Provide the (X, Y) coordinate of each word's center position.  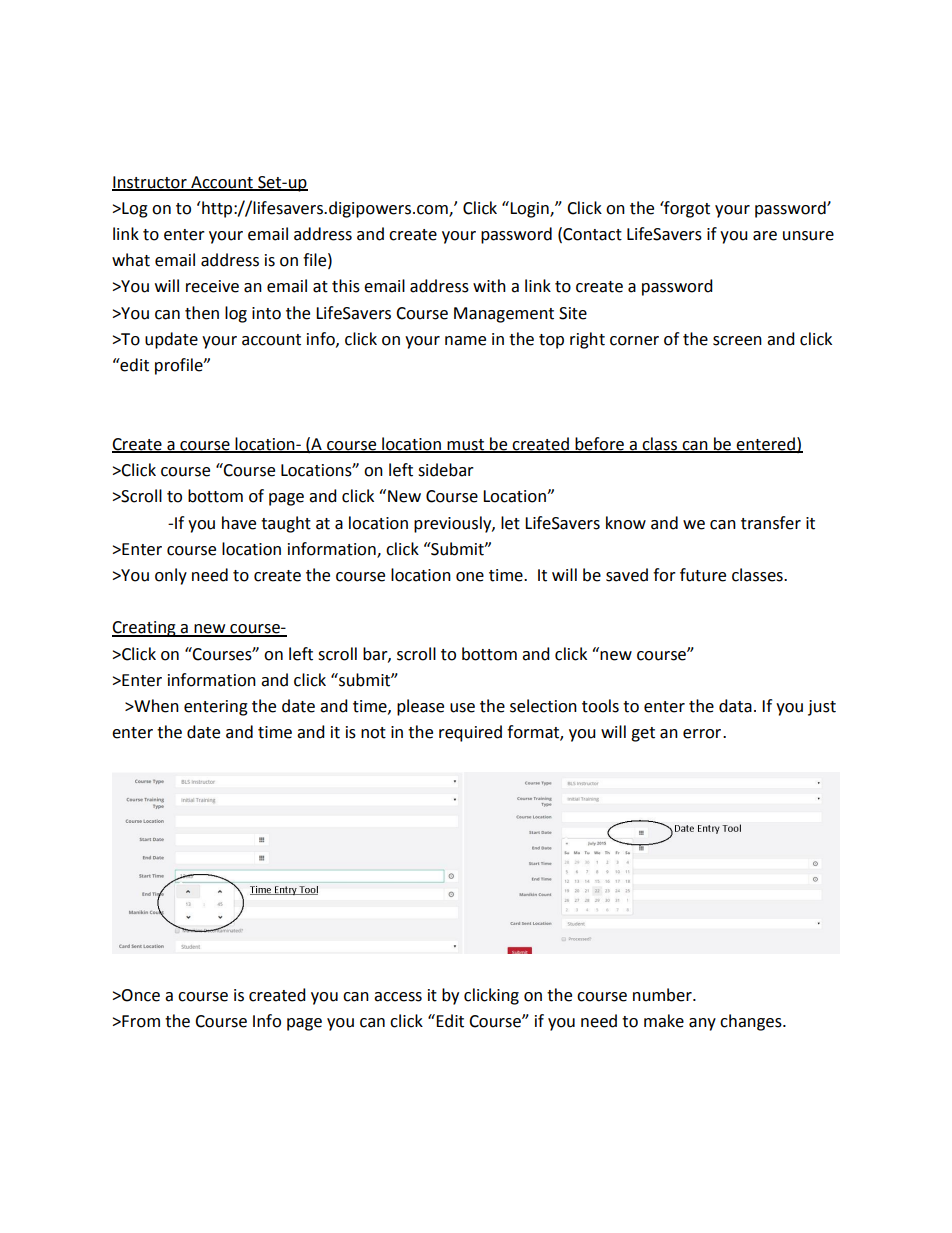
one (470, 577)
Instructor (150, 183)
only (171, 576)
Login (530, 210)
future (703, 575)
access (398, 997)
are (765, 236)
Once (140, 995)
